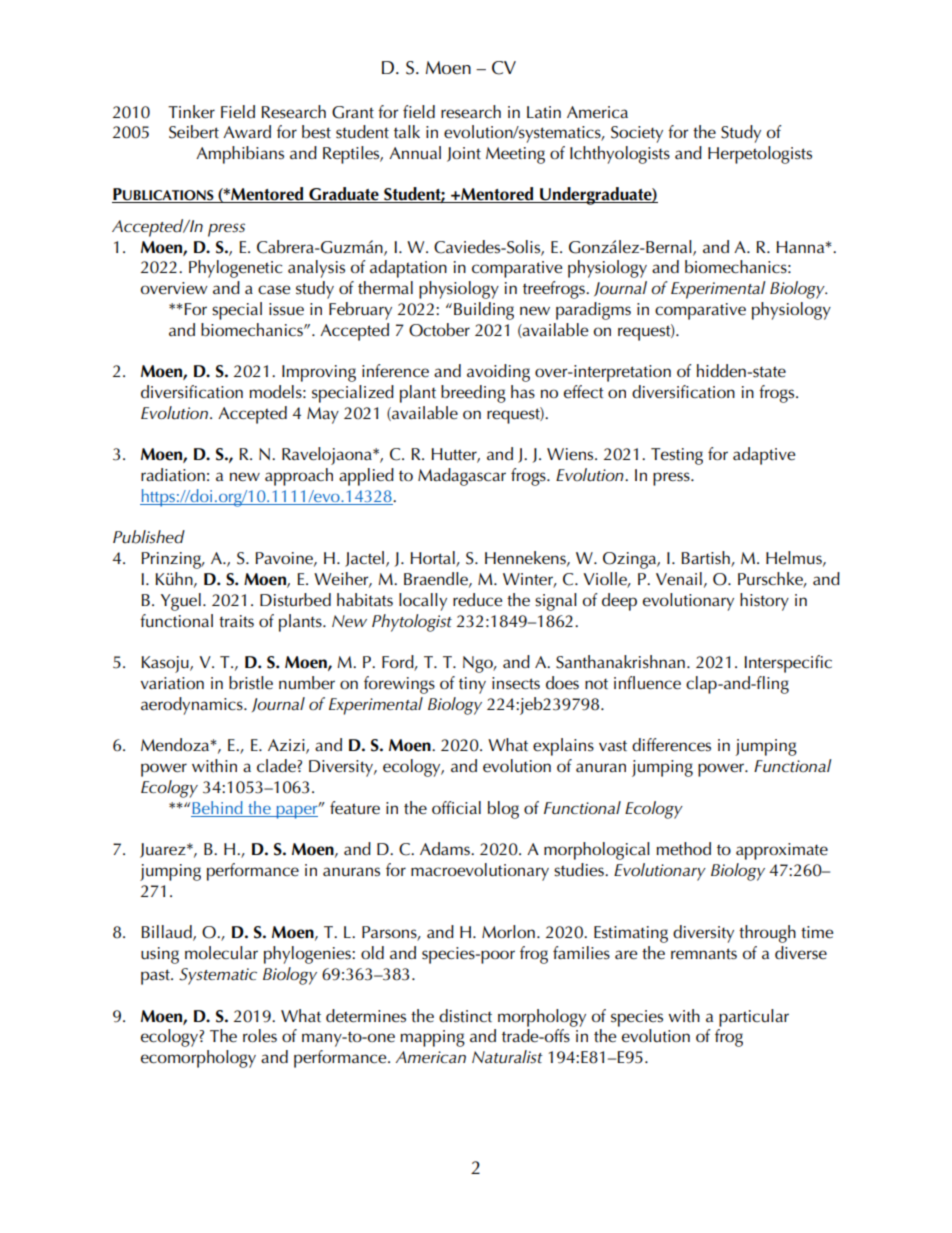  I want to click on roles, so click(260, 1036).
